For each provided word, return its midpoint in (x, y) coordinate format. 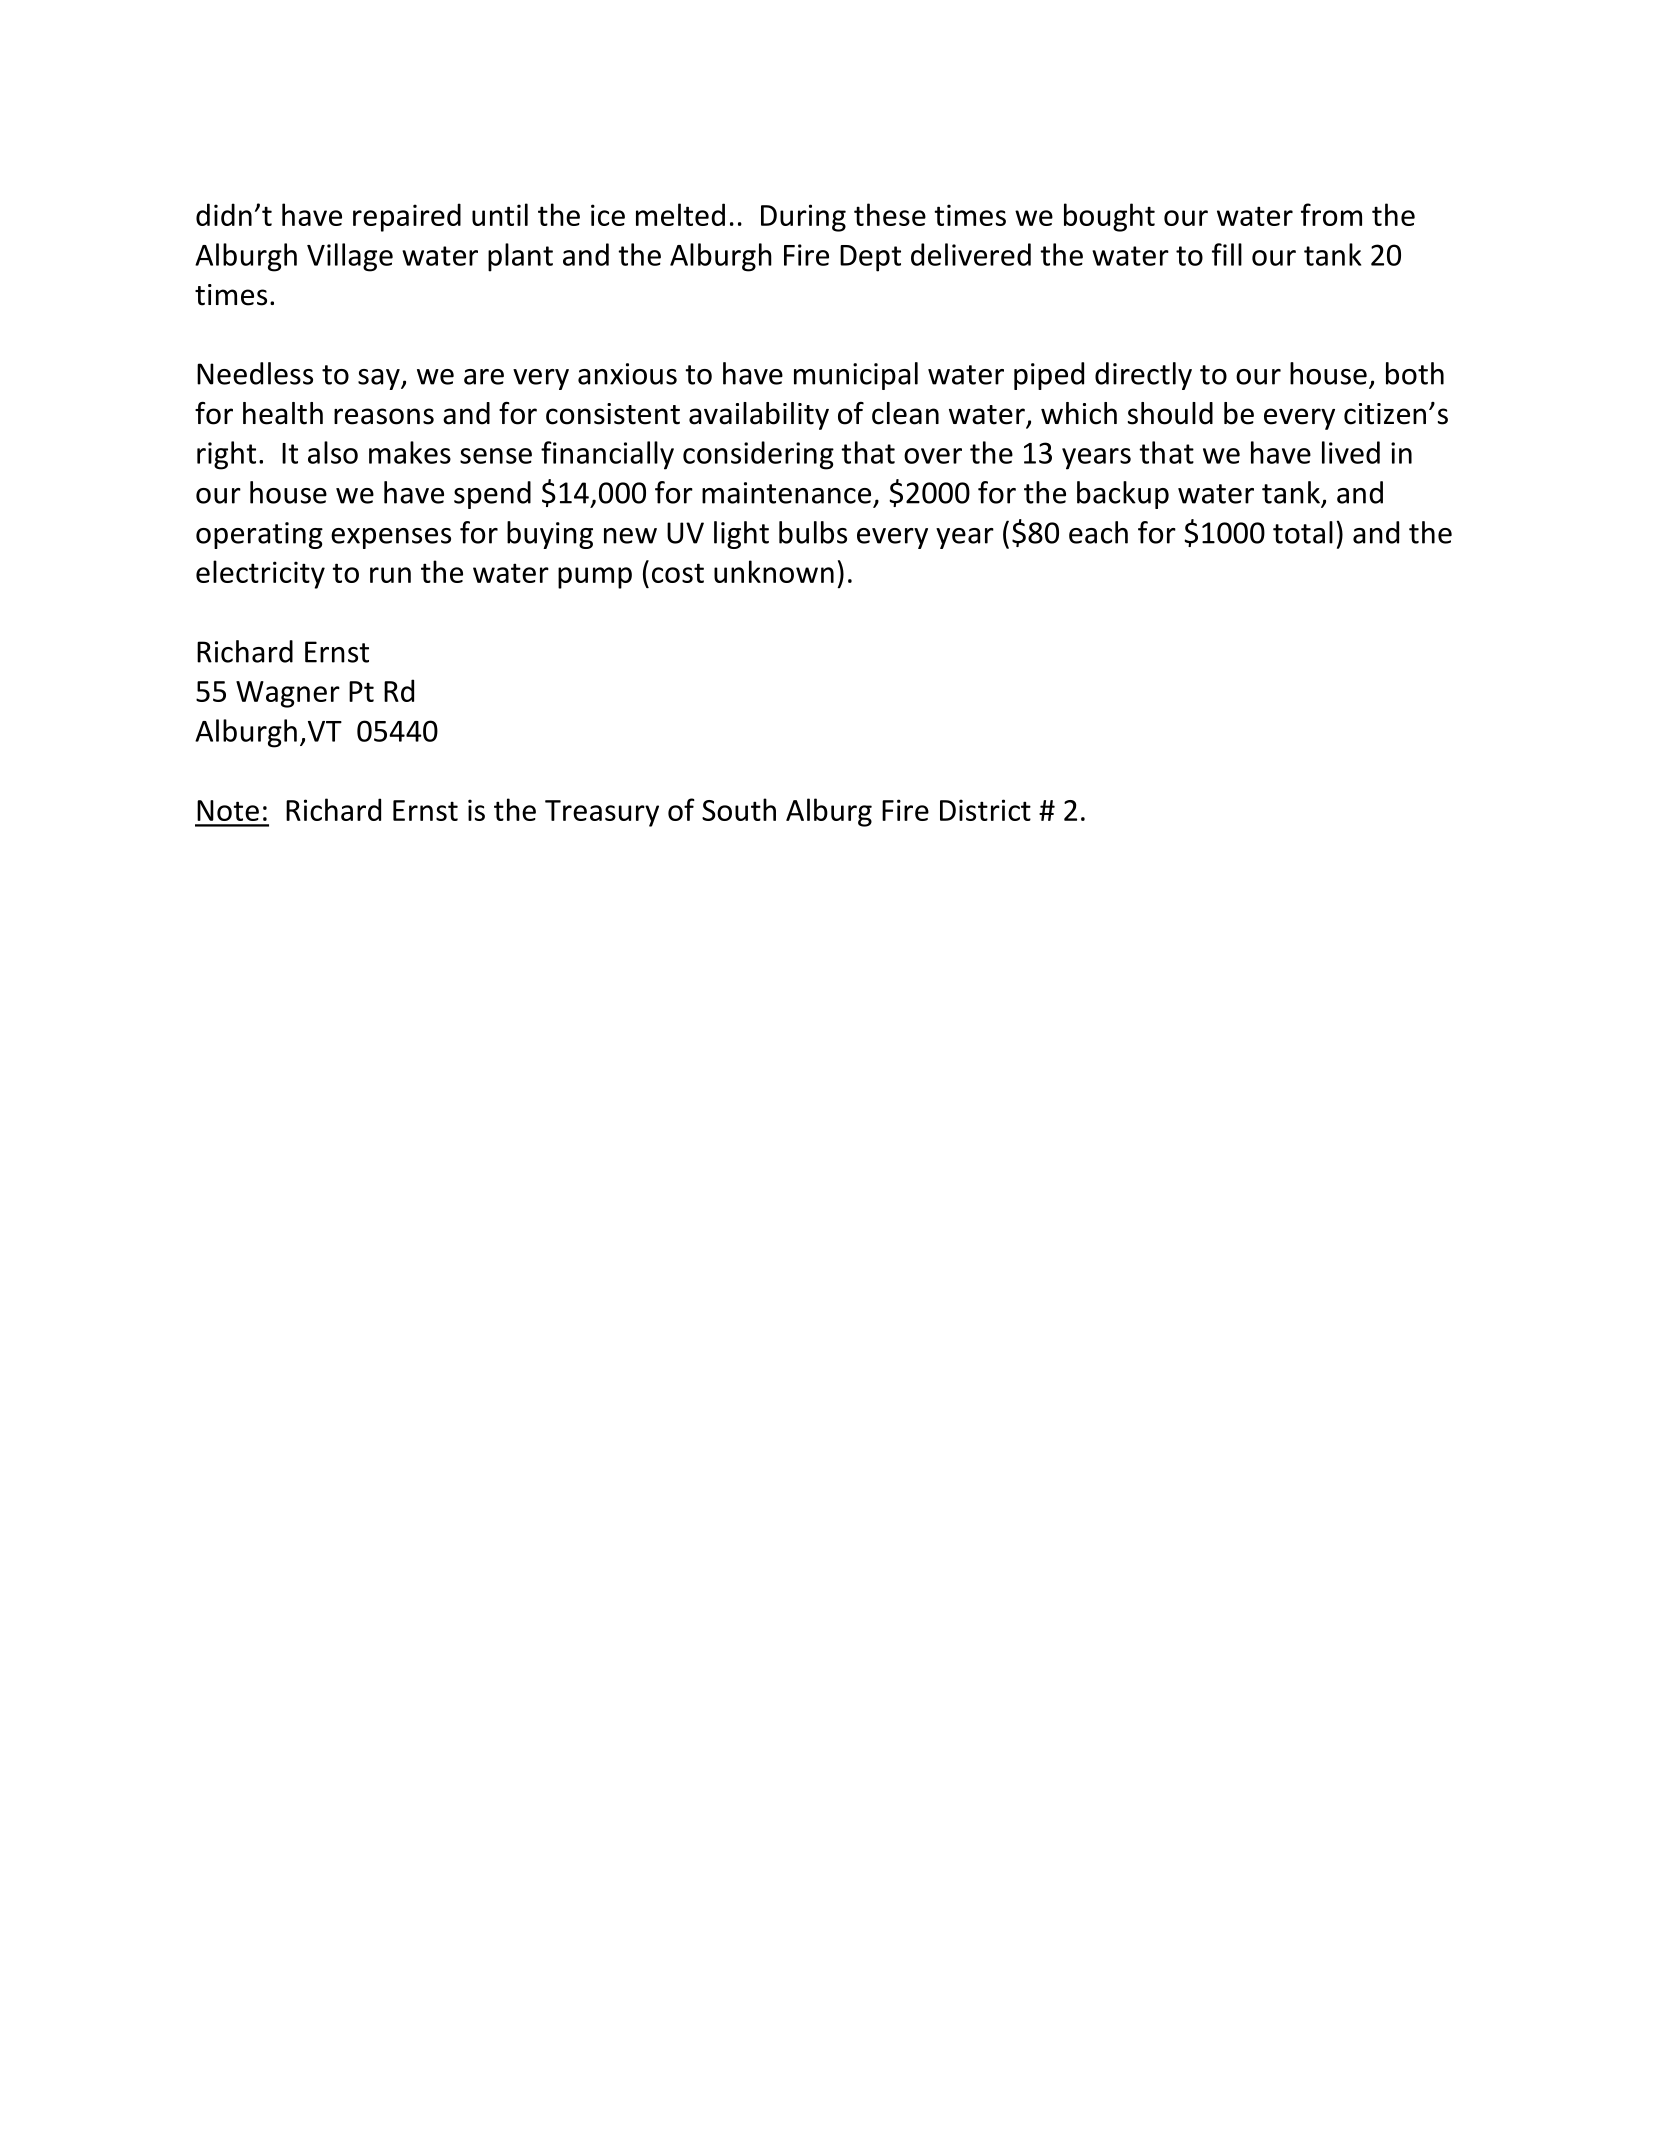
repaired (407, 217)
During (803, 218)
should (1170, 413)
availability (759, 416)
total (1303, 532)
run (390, 575)
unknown (774, 571)
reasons (384, 416)
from (1331, 214)
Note (228, 810)
